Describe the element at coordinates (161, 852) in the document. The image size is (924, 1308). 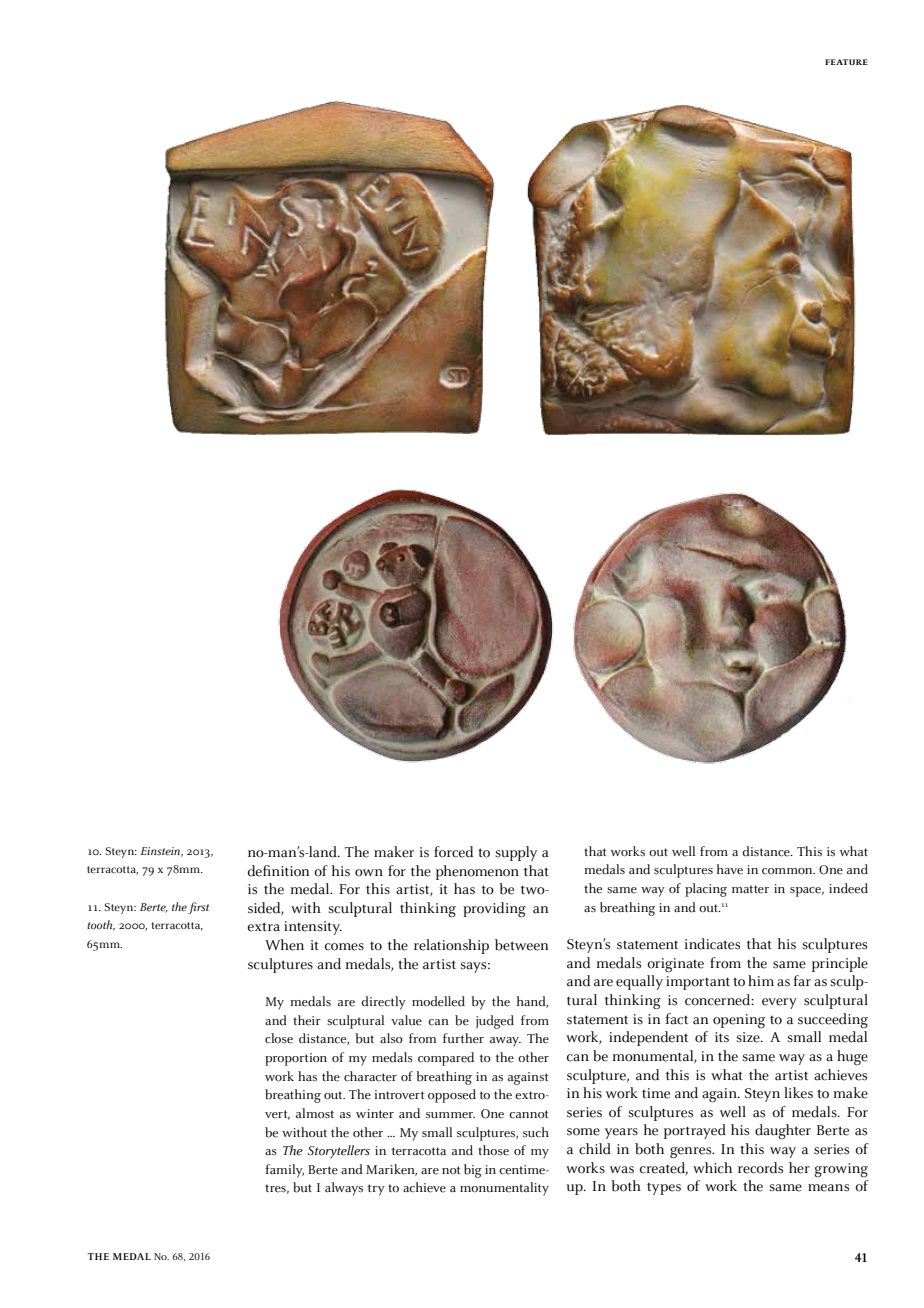
I see `Einstein` at that location.
